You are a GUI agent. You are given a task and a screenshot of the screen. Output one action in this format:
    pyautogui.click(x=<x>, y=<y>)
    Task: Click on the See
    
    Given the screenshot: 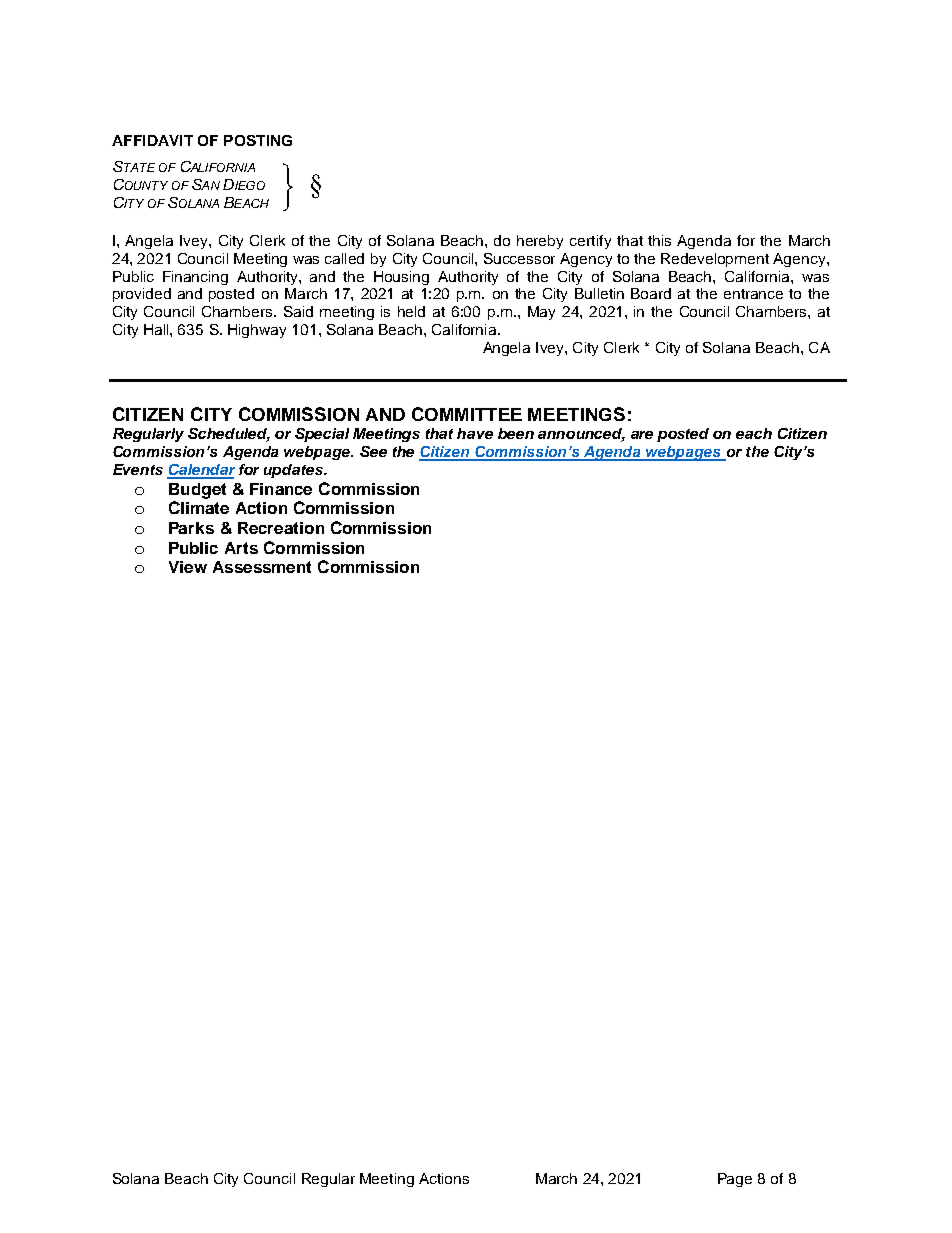 What is the action you would take?
    pyautogui.click(x=373, y=451)
